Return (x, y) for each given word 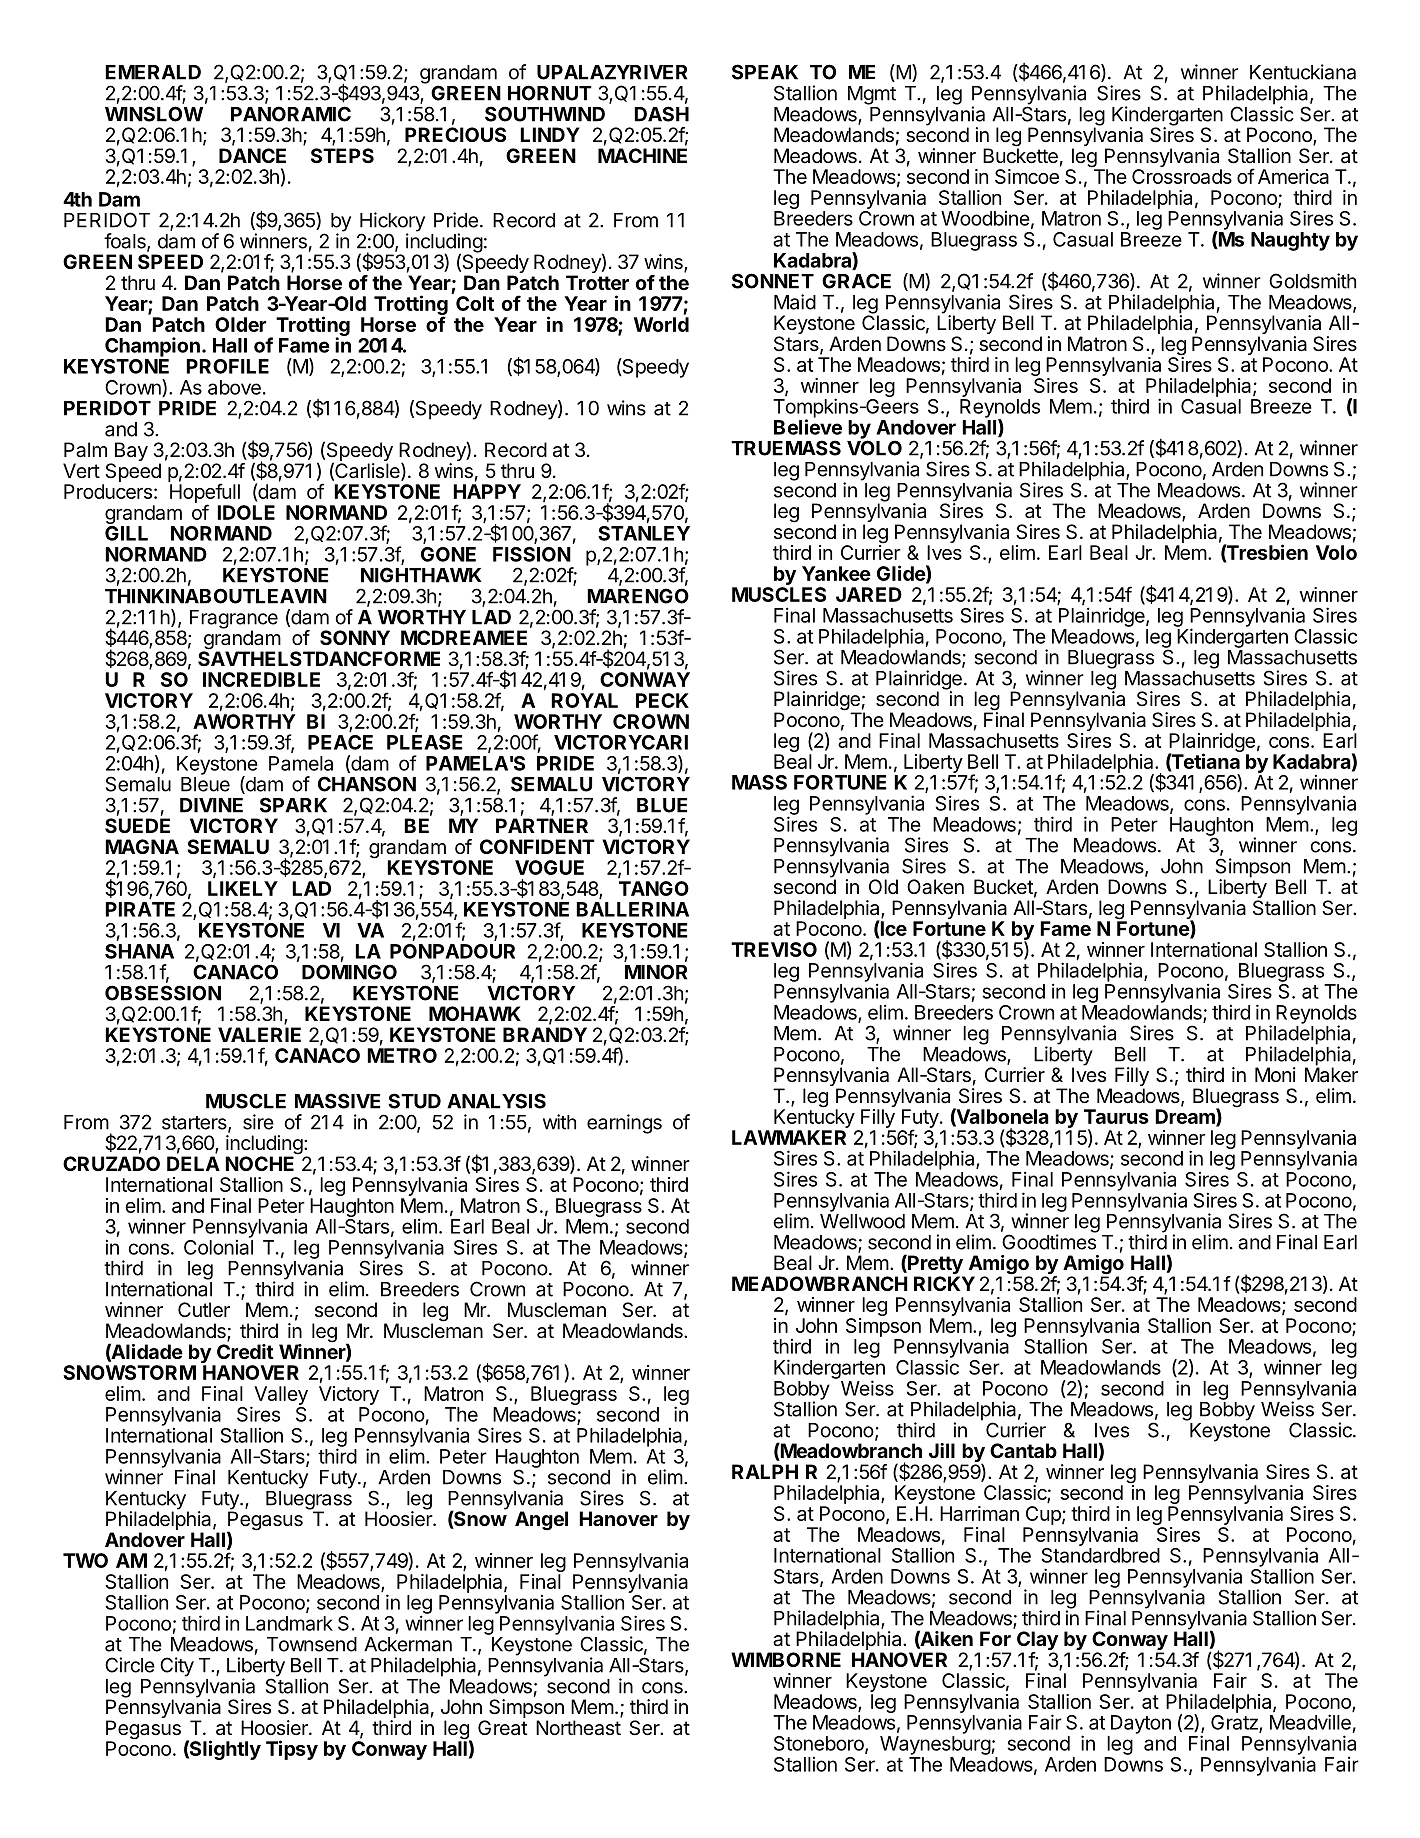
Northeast (578, 1728)
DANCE (252, 155)
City (177, 1667)
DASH (661, 114)
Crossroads (1182, 176)
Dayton (1141, 1724)
